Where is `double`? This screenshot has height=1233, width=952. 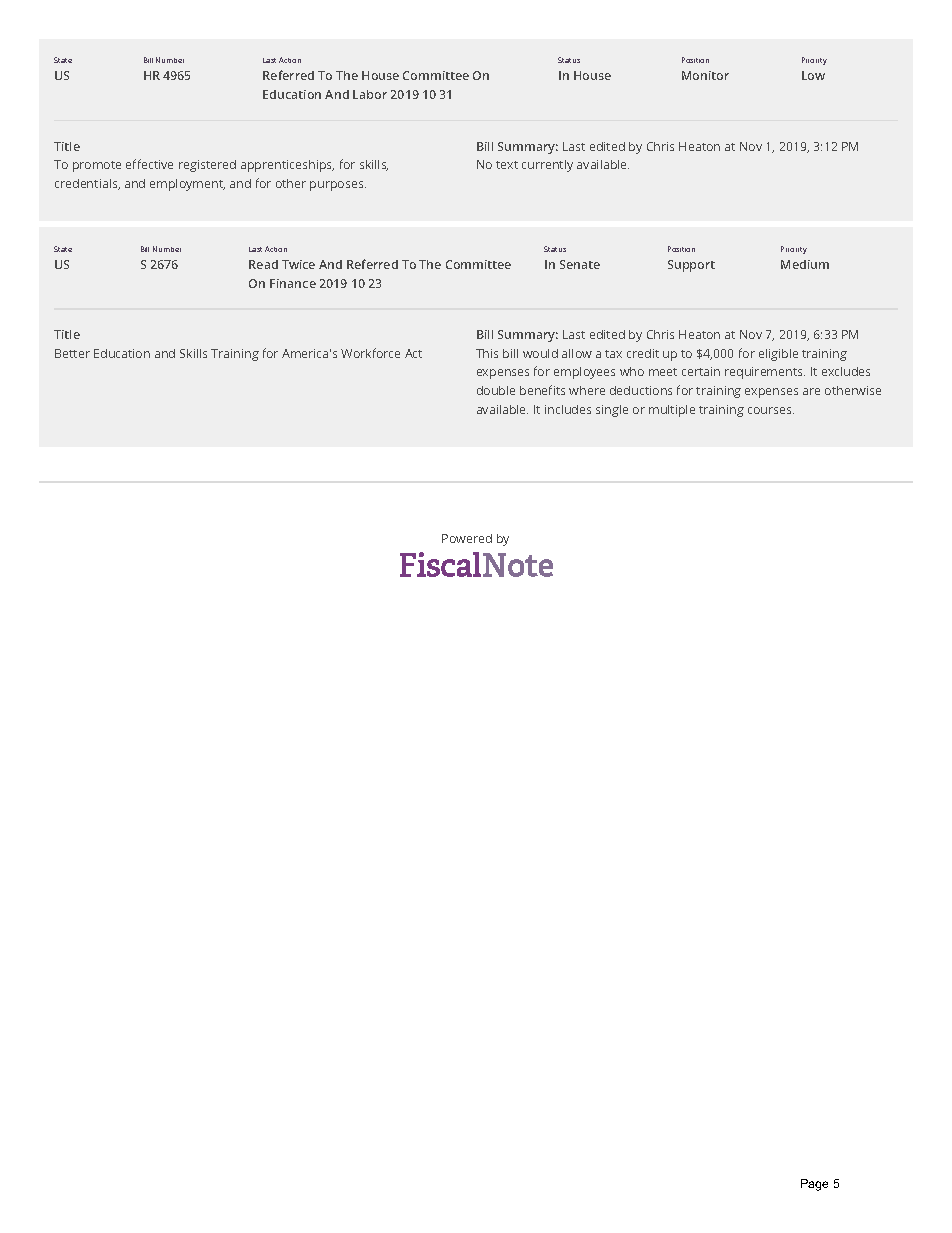
double is located at coordinates (496, 390).
